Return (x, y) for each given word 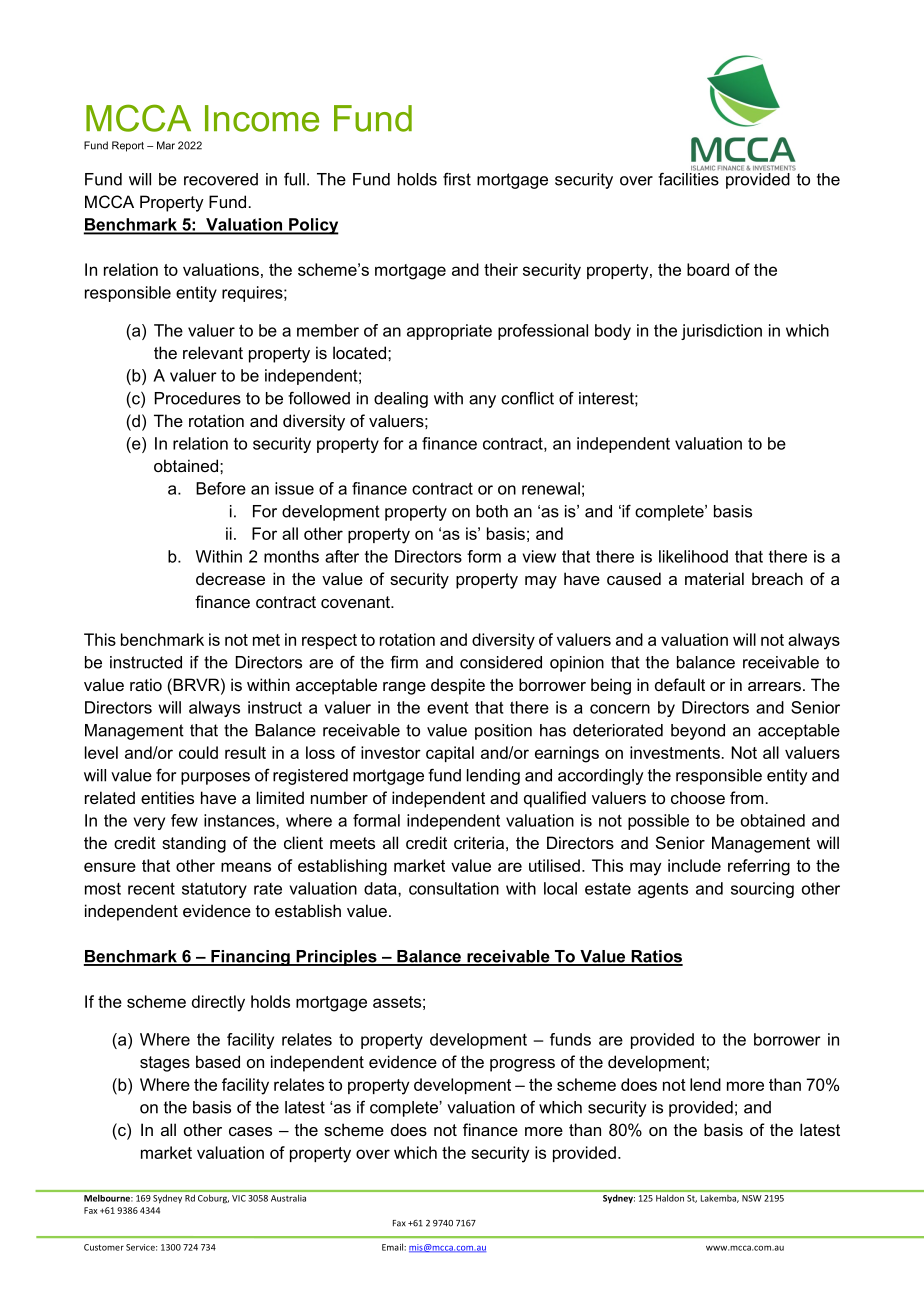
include (694, 865)
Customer (104, 1247)
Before (221, 488)
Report (128, 146)
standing (194, 844)
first (457, 179)
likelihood (693, 556)
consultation (454, 888)
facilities (688, 178)
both (492, 511)
